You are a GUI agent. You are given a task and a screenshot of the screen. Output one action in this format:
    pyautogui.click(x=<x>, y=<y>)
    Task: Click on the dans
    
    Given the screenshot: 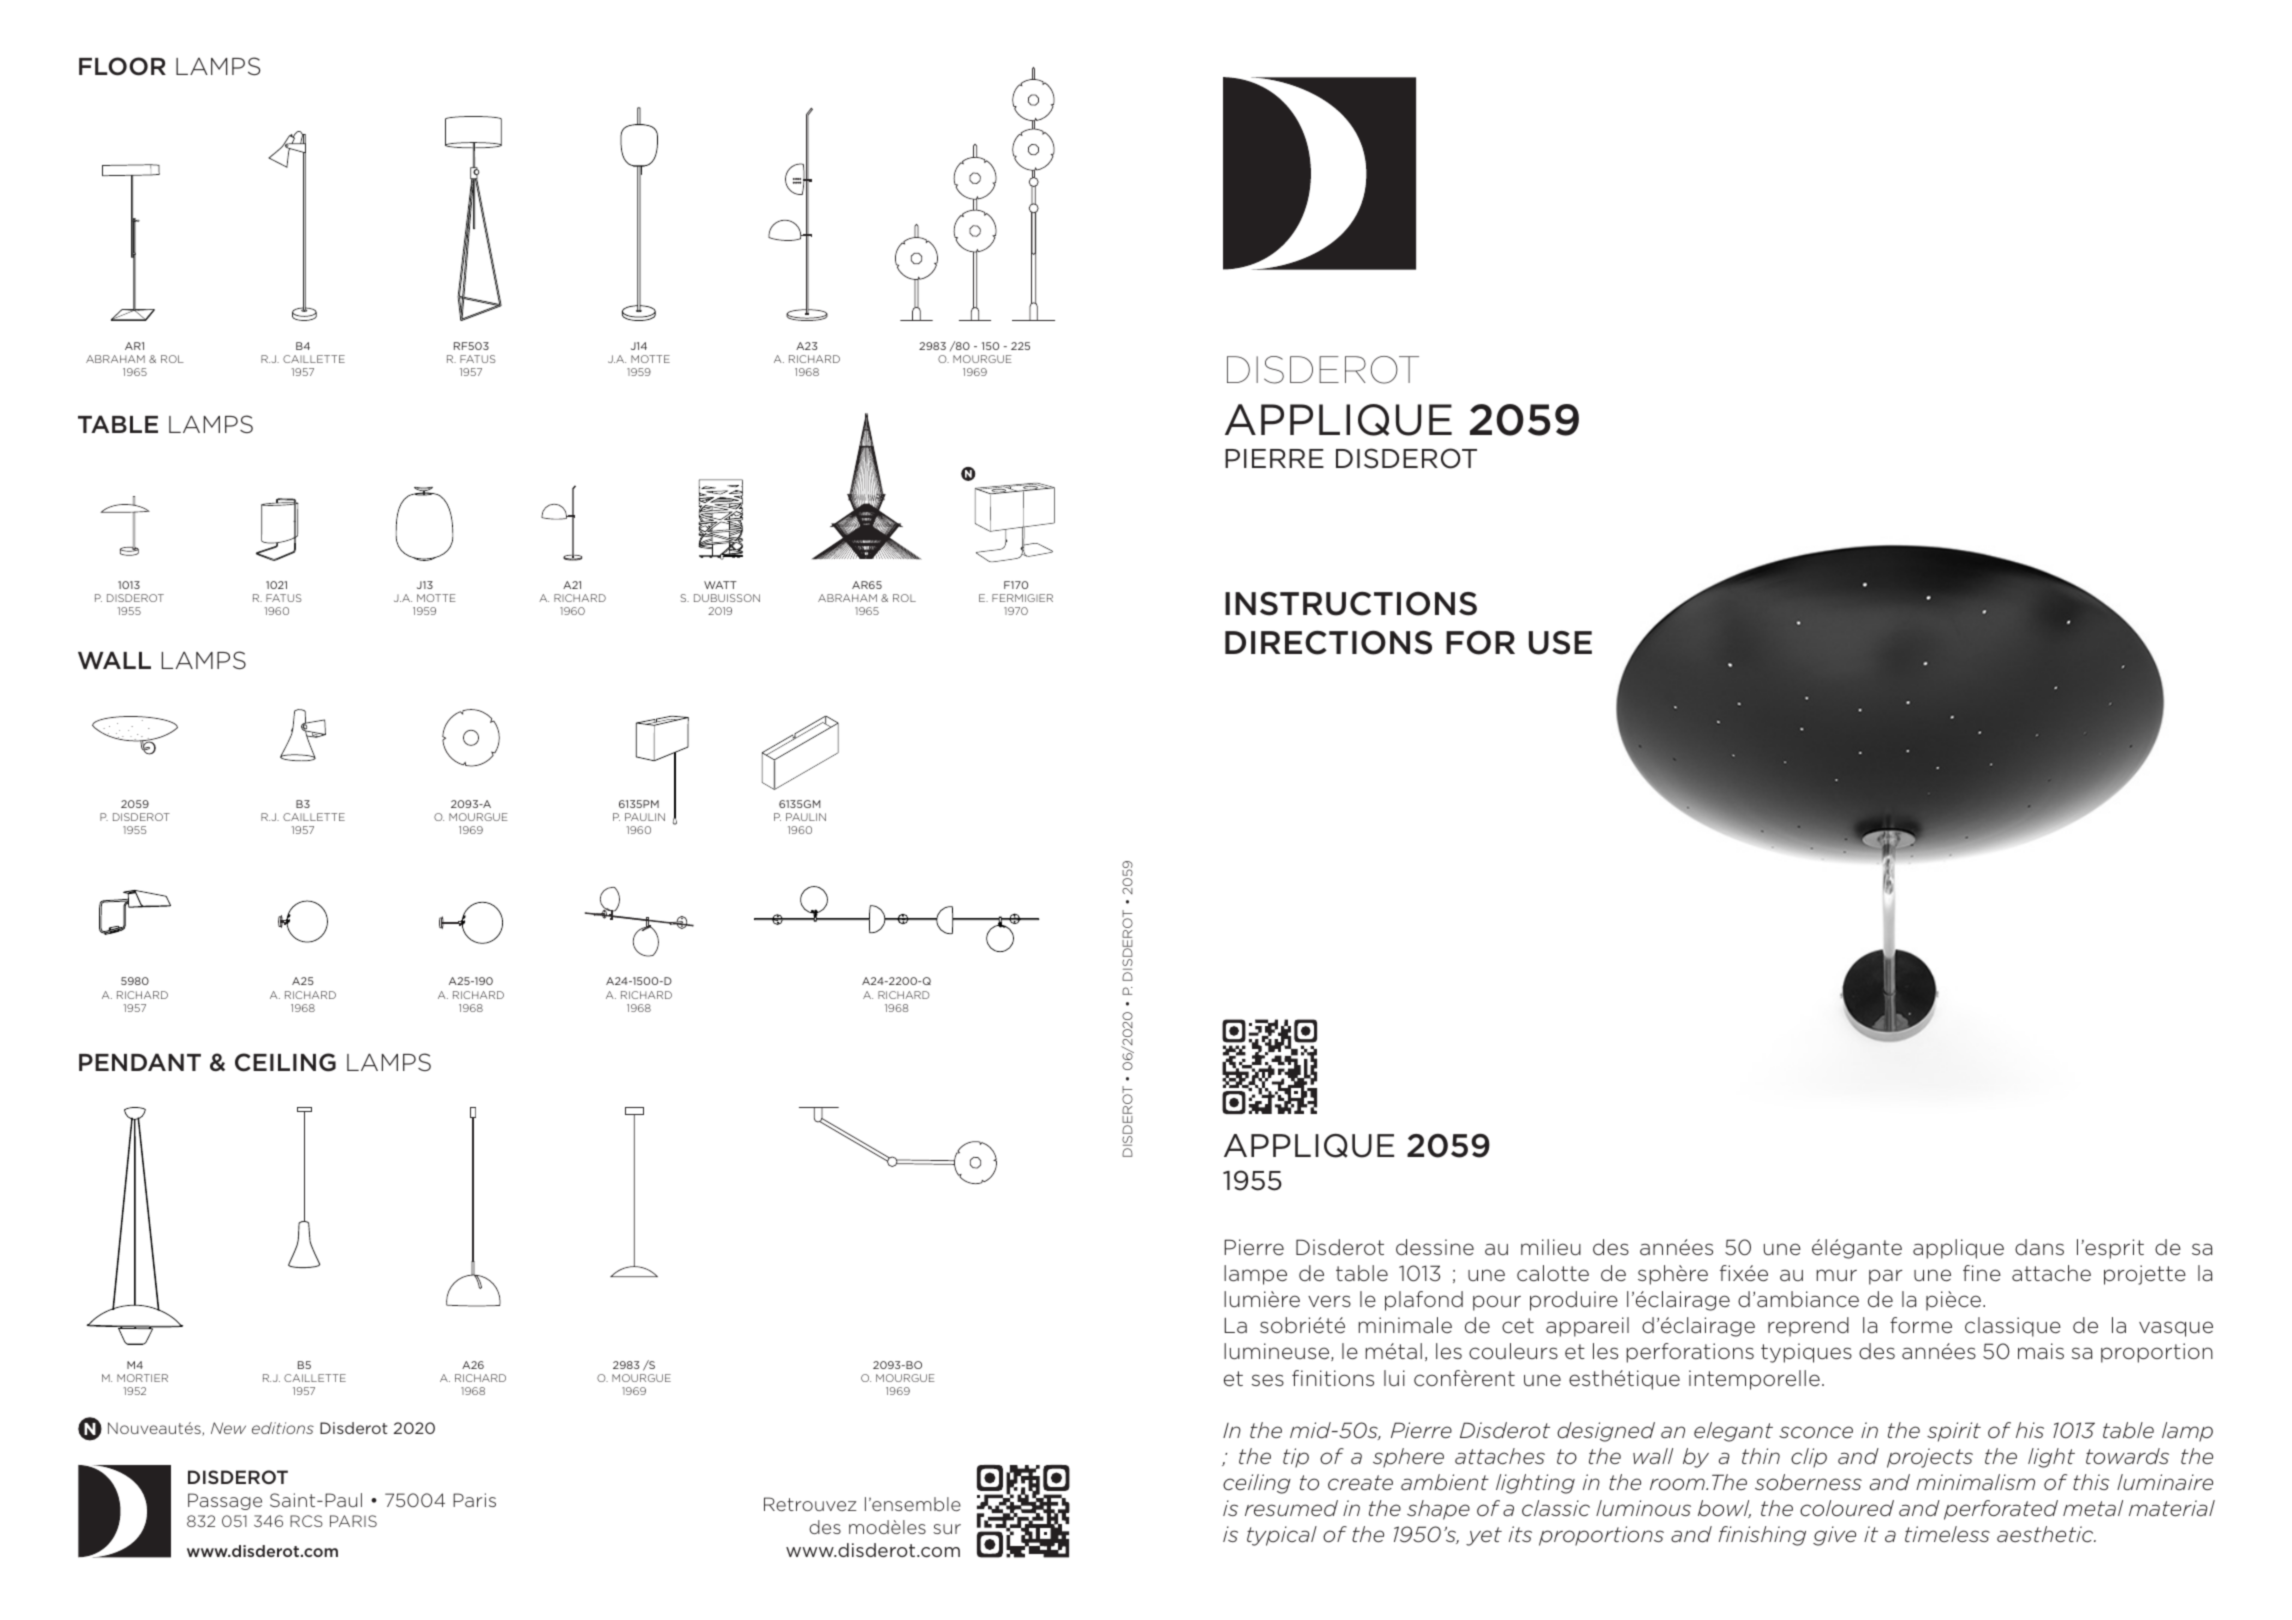 What is the action you would take?
    pyautogui.click(x=2039, y=1247)
